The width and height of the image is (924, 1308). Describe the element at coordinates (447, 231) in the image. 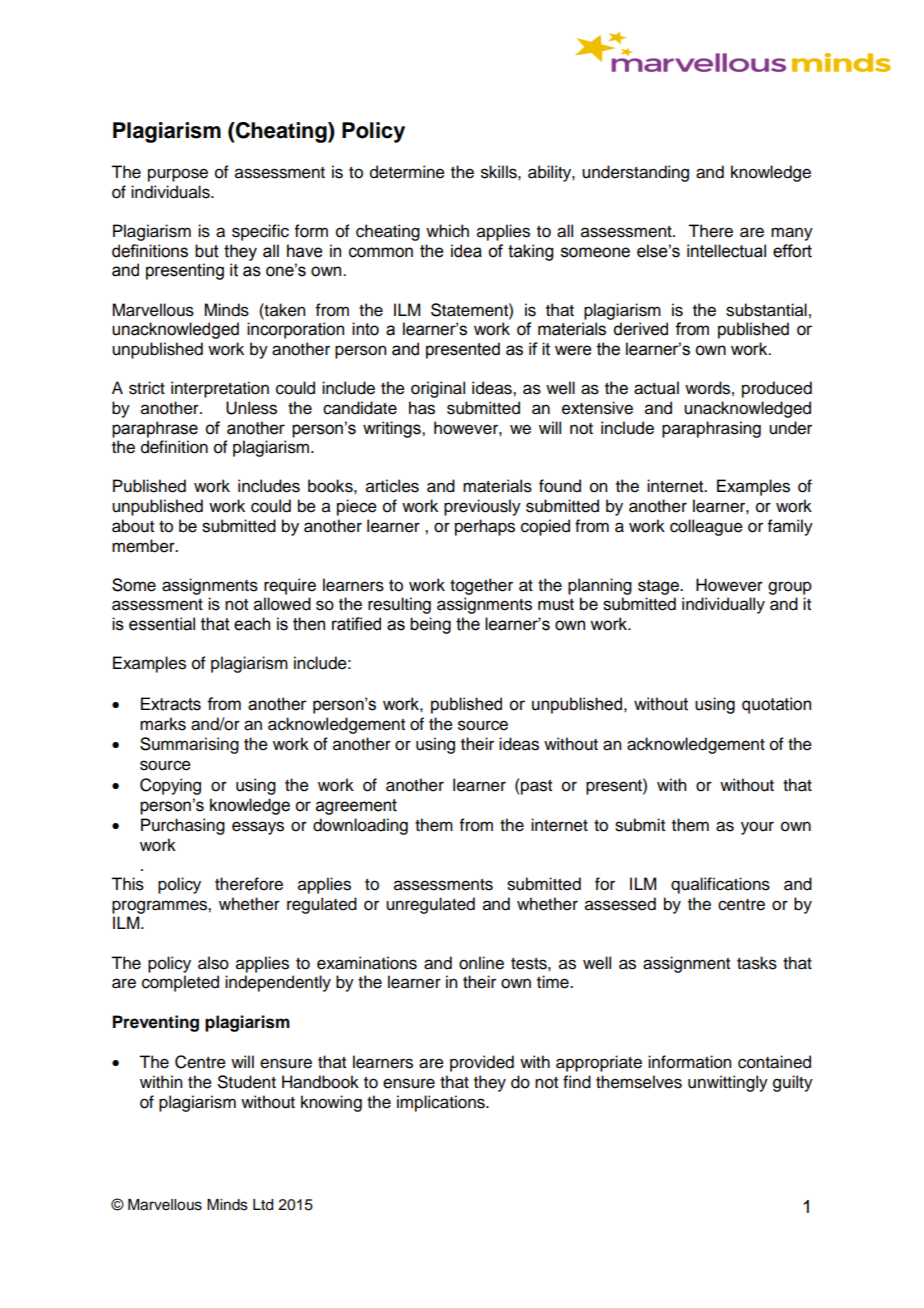

I see `which` at that location.
